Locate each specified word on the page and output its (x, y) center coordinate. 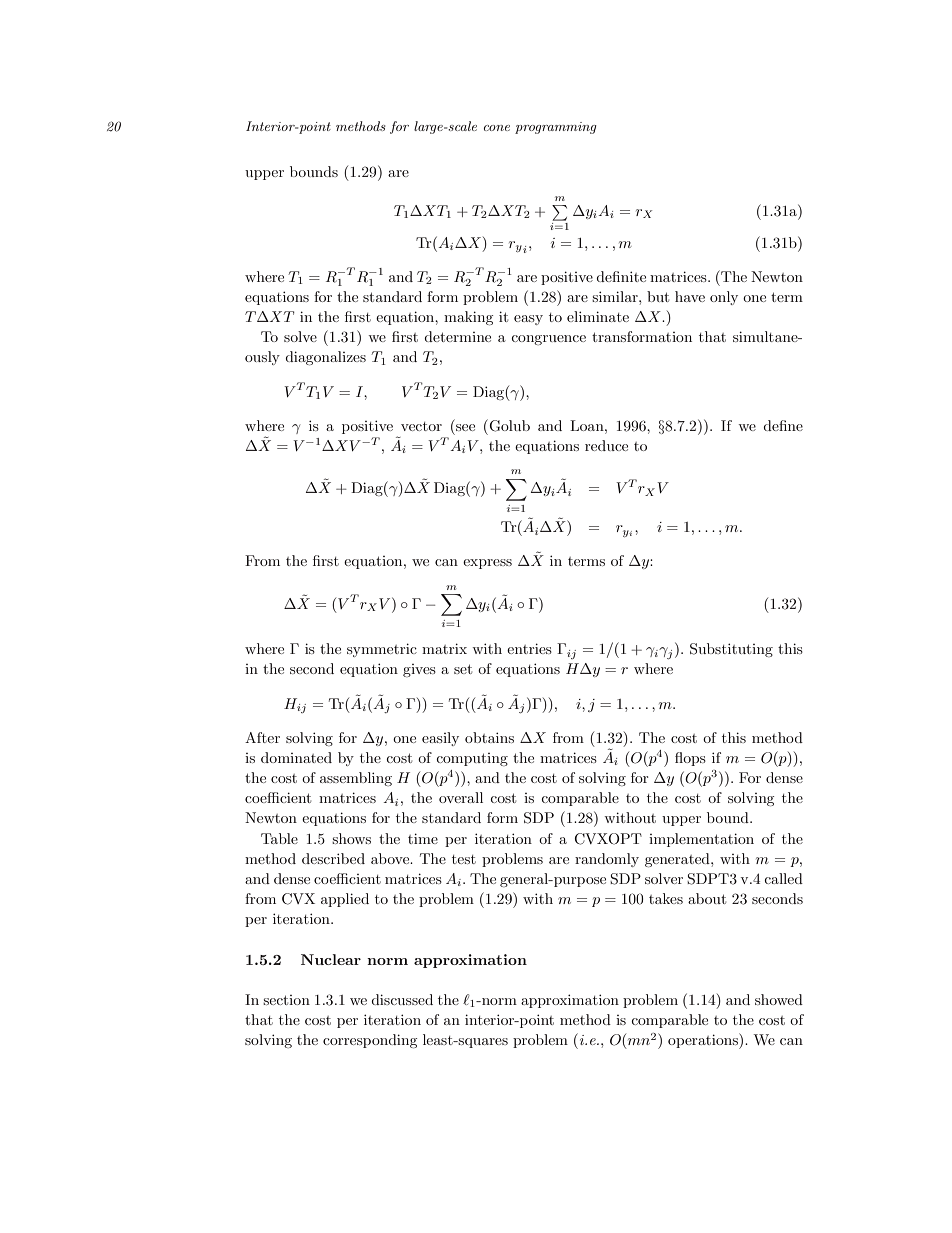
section (286, 1000)
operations (704, 1041)
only (724, 298)
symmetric (382, 650)
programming (556, 128)
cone (497, 128)
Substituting (731, 650)
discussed (402, 999)
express (487, 564)
